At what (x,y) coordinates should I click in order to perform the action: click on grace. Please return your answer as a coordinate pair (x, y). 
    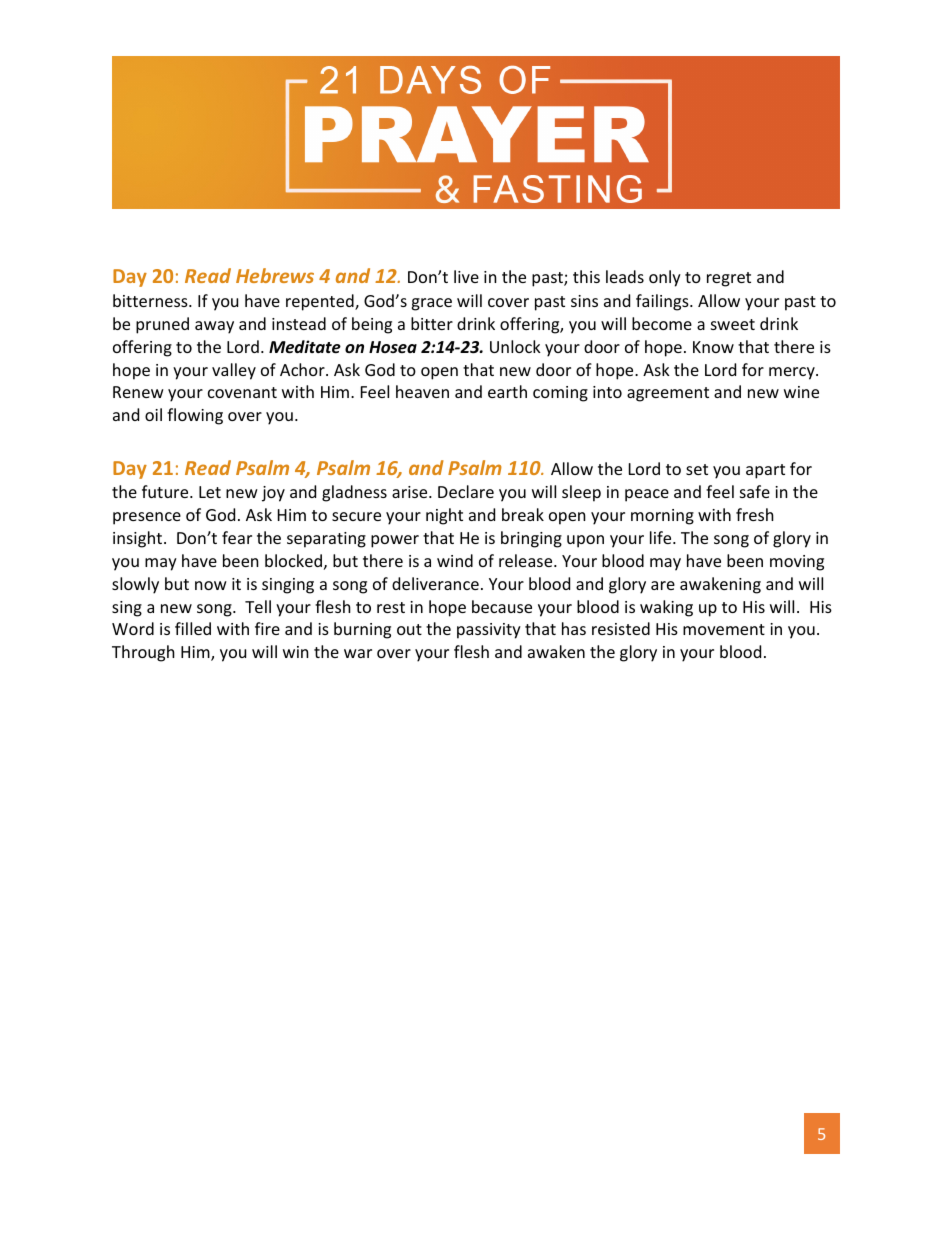
    Looking at the image, I should click on (431, 304).
